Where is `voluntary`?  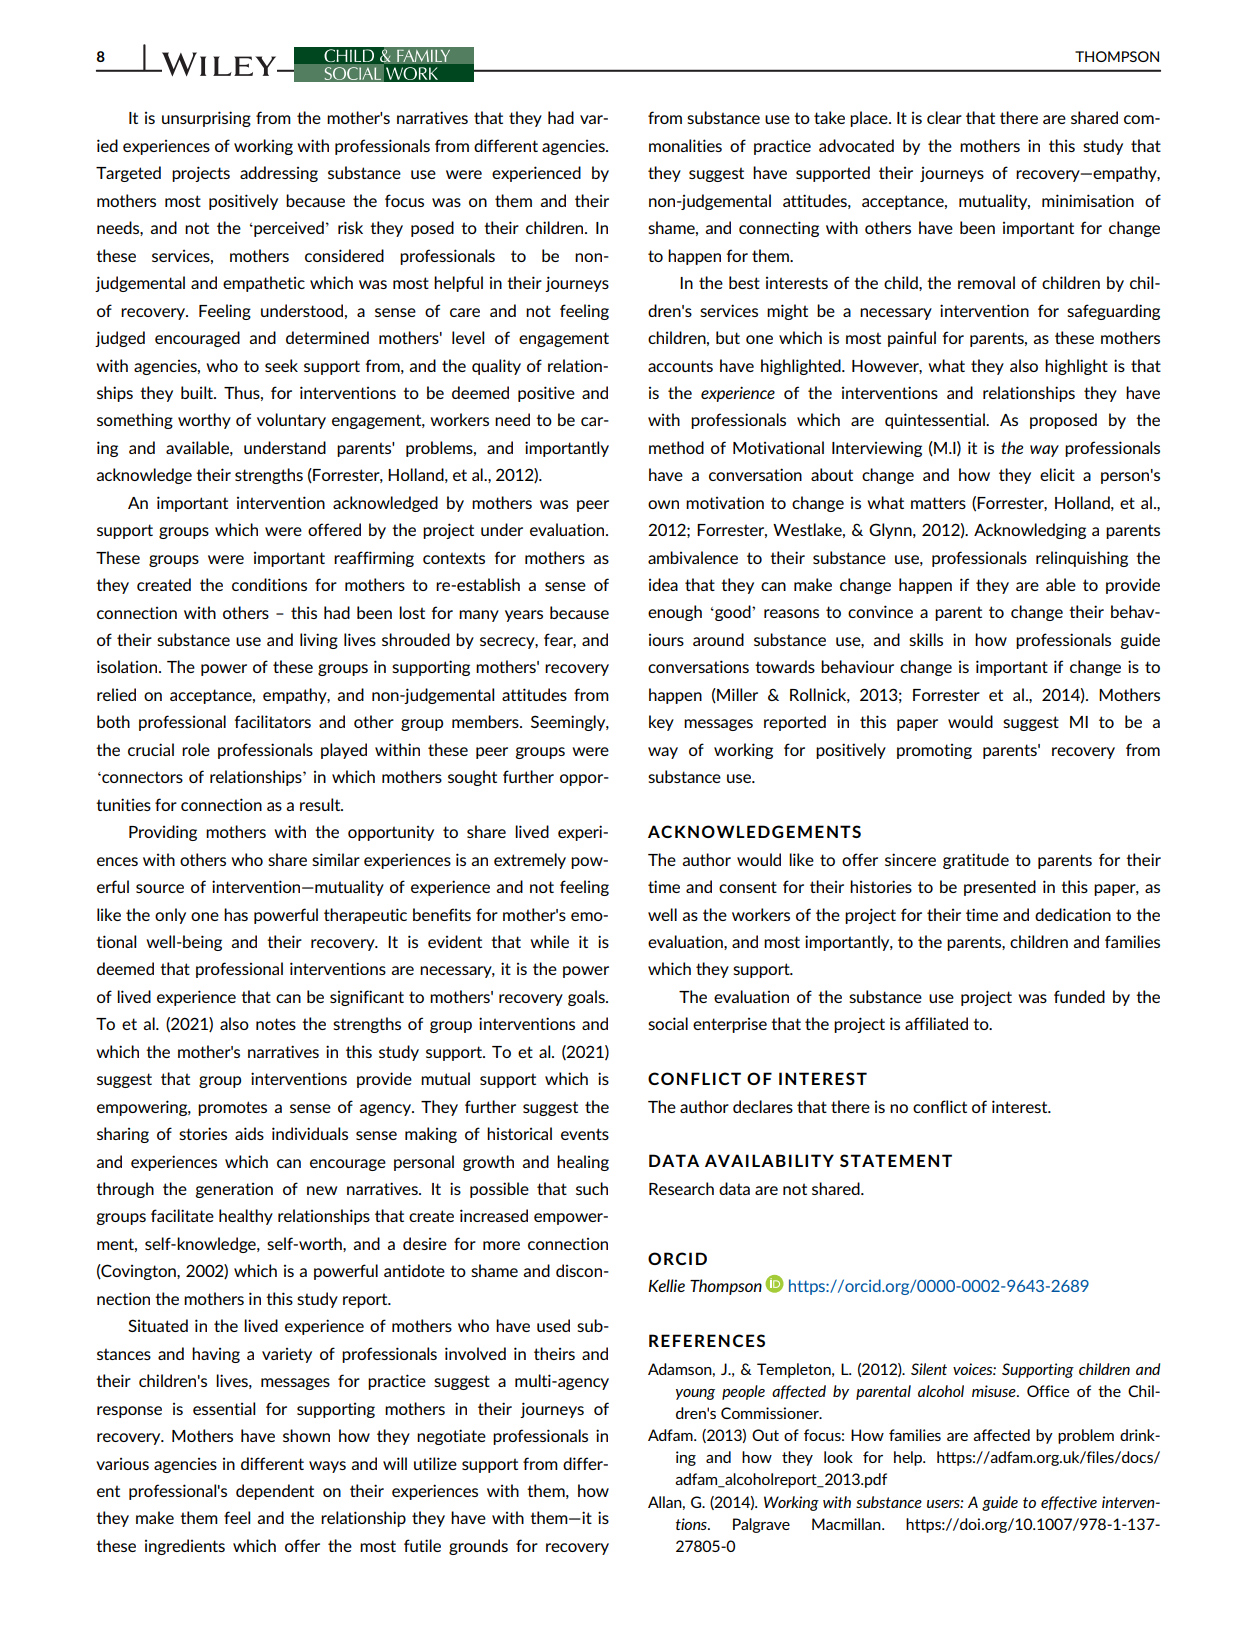
voluntary is located at coordinates (291, 421).
